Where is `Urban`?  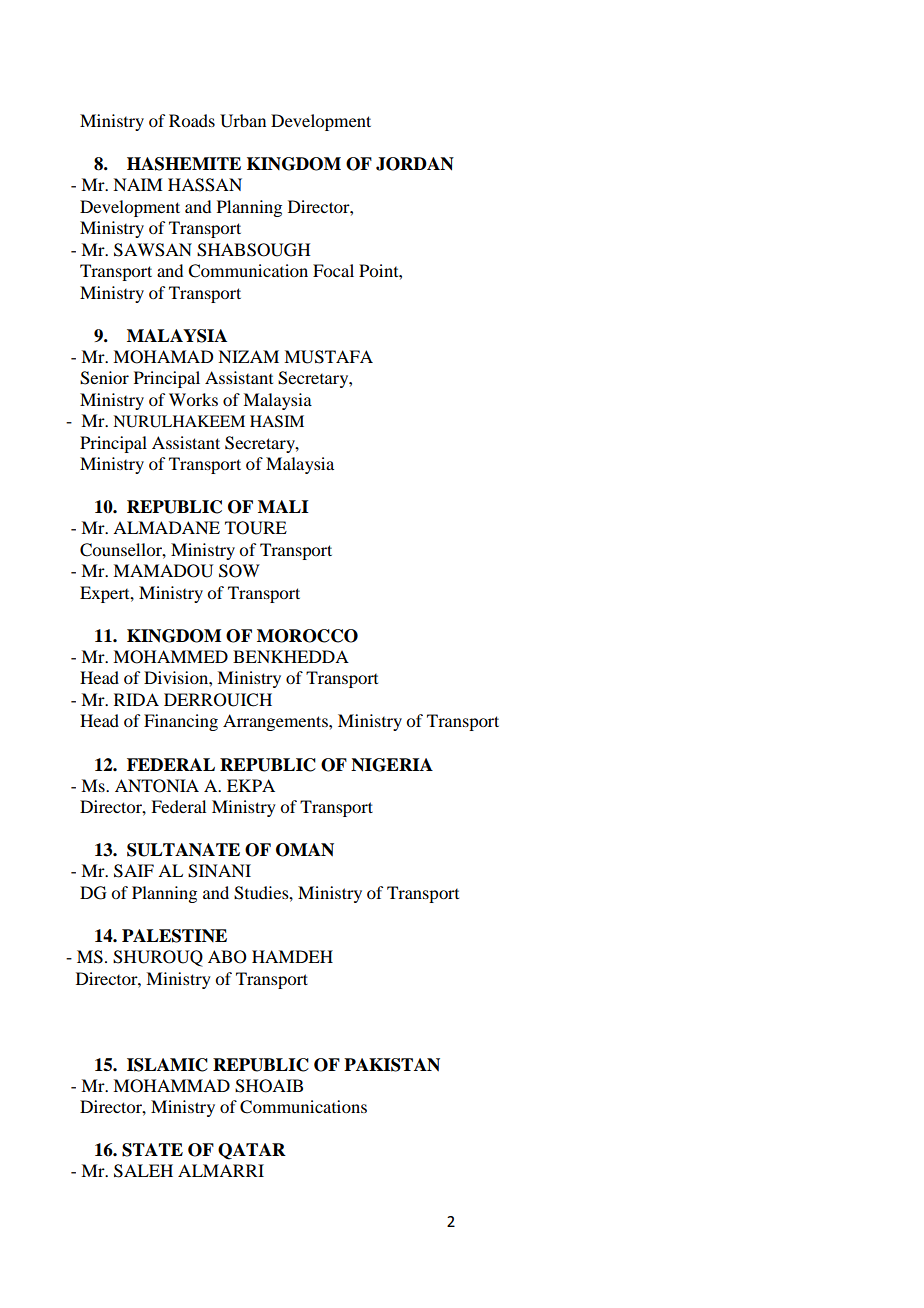 Urban is located at coordinates (243, 121).
